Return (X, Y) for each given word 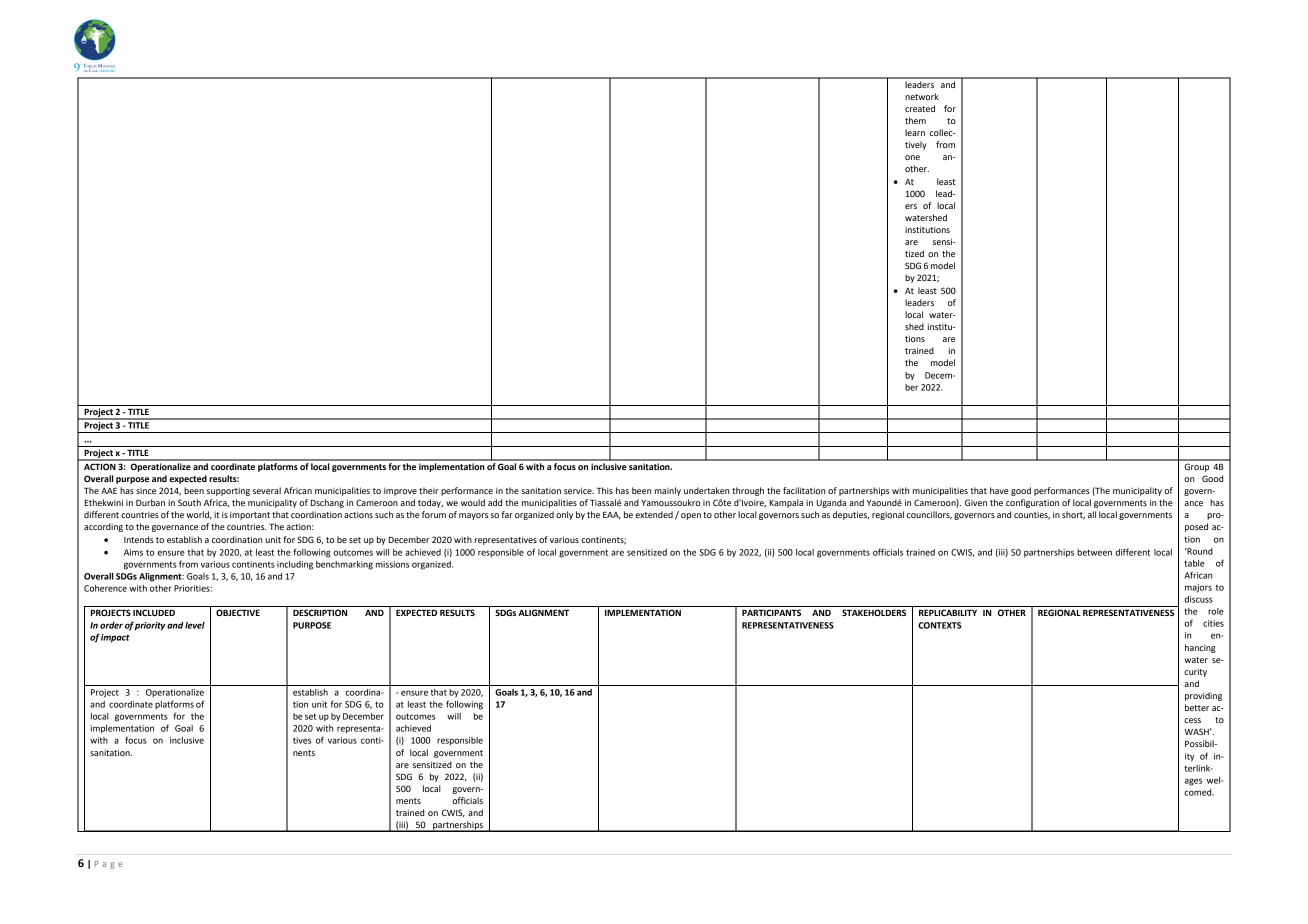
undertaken (706, 490)
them (915, 120)
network (922, 96)
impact (115, 638)
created (920, 108)
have (999, 490)
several (267, 490)
